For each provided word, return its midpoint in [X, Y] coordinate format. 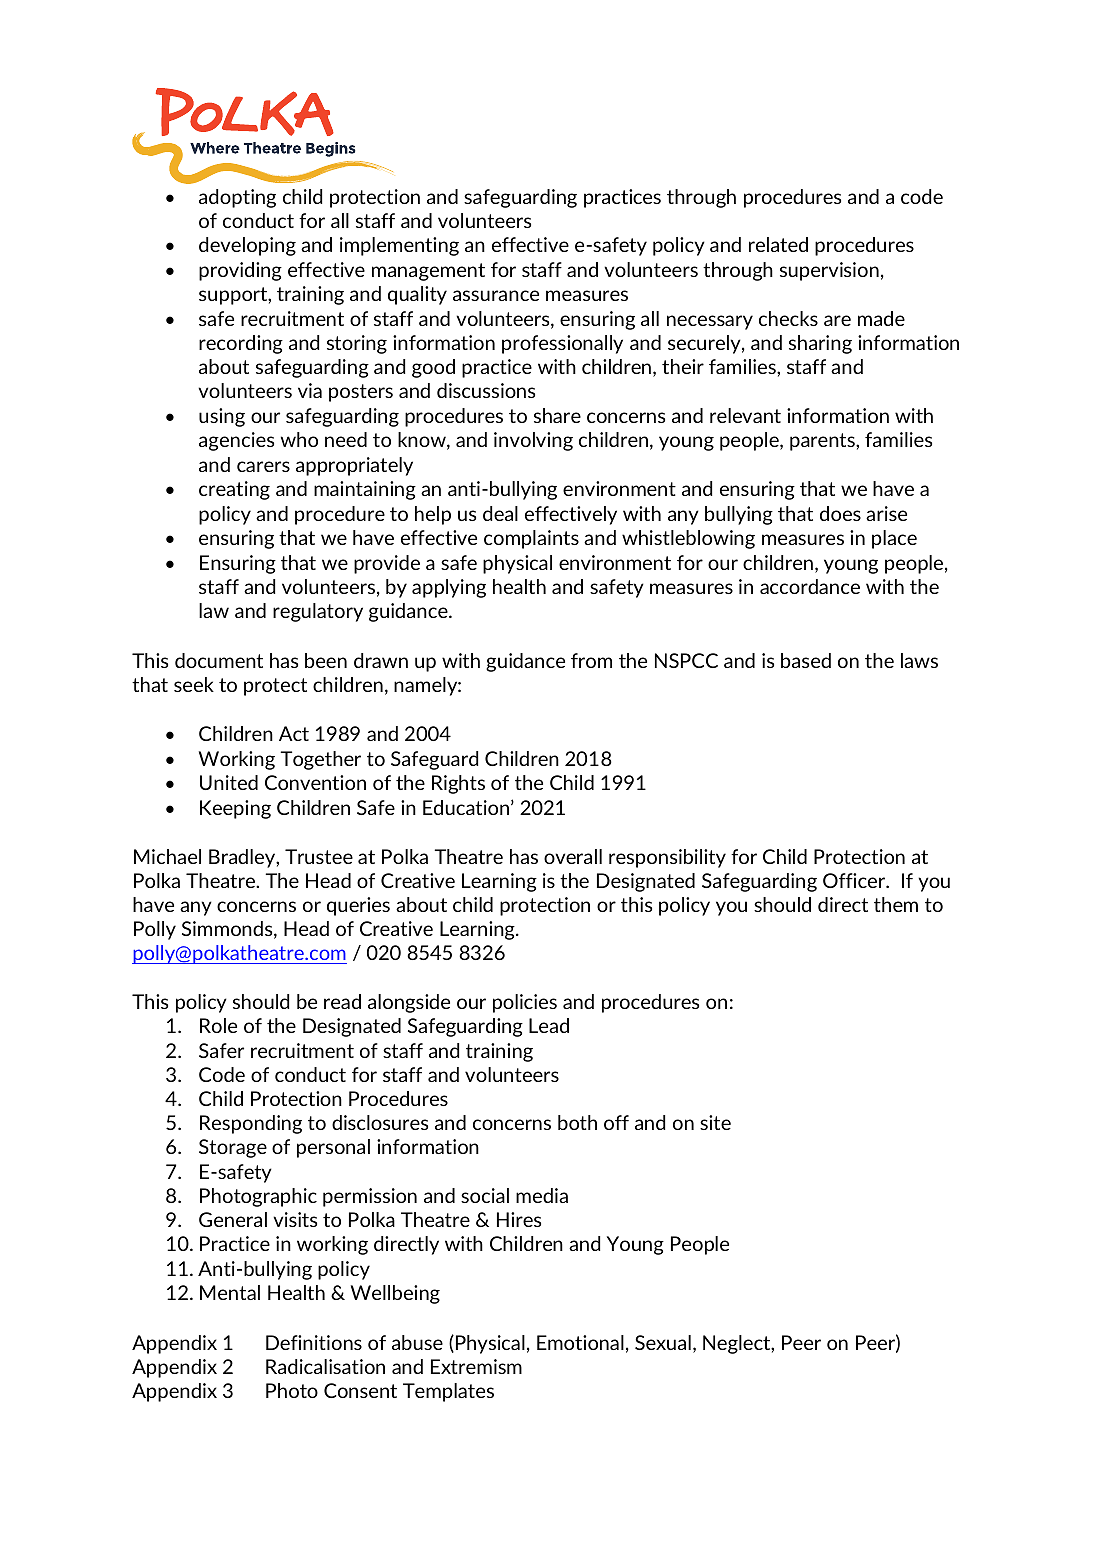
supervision [829, 271]
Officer [855, 880]
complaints [531, 539]
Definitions [314, 1342]
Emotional [580, 1342]
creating [234, 490]
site [715, 1122]
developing [247, 246]
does [840, 513]
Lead [549, 1025]
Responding [251, 1124]
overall [573, 856]
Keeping [235, 809]
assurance [496, 295]
